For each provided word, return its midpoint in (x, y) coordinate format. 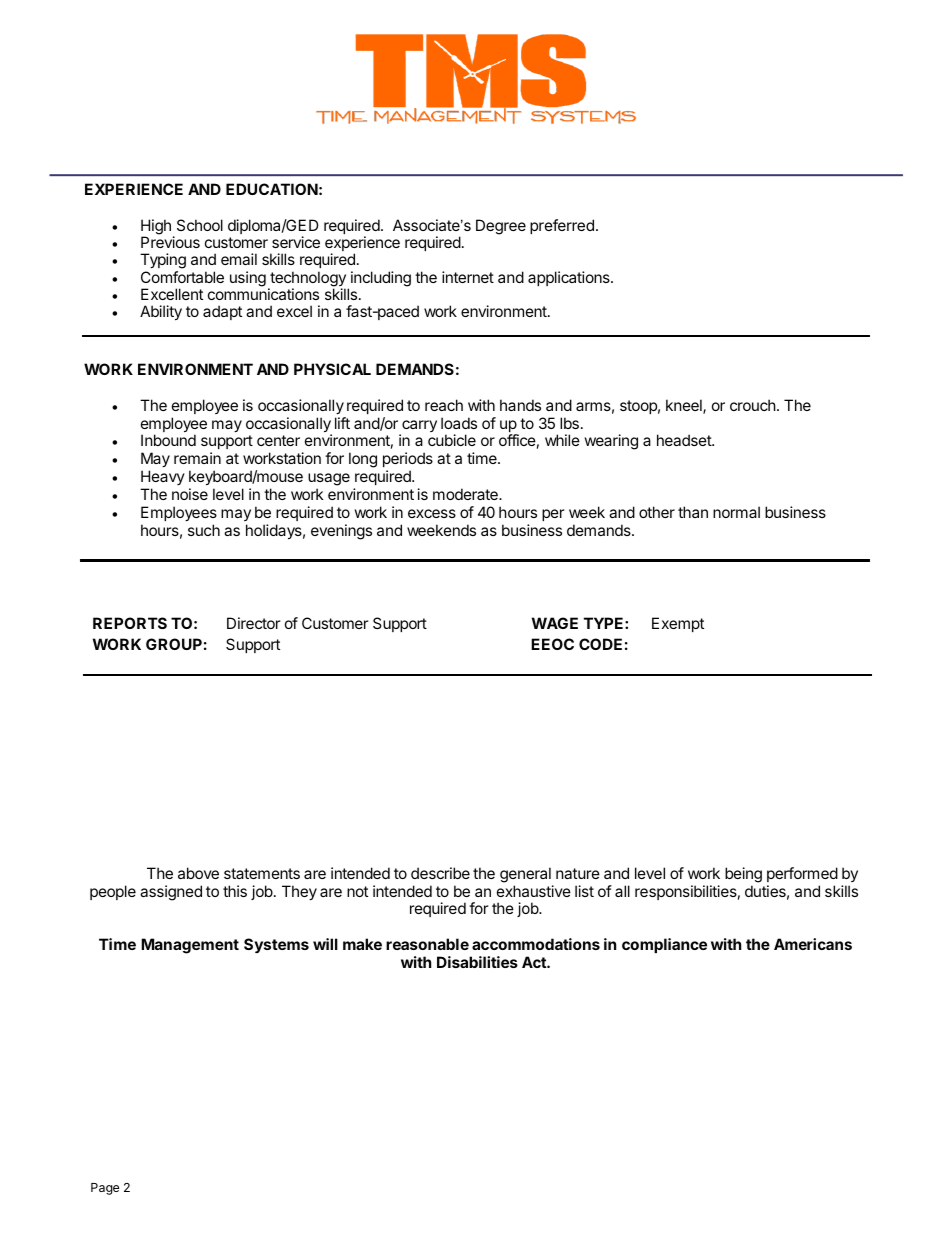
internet (468, 277)
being (743, 875)
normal (736, 512)
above (198, 873)
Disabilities (477, 962)
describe (440, 873)
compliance (664, 945)
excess (432, 513)
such (204, 530)
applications (570, 278)
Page (105, 1189)
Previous (170, 242)
